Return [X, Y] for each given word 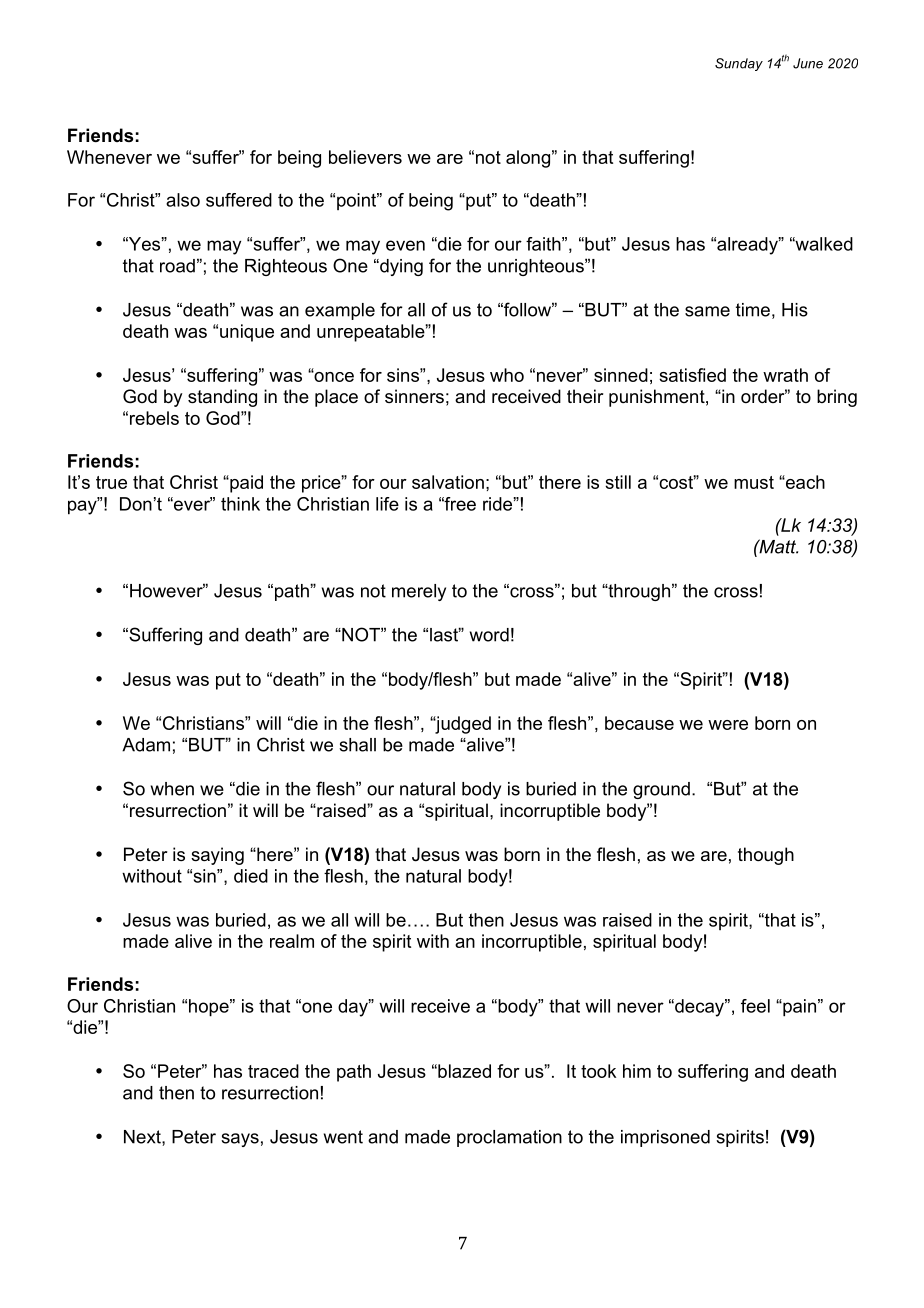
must [754, 482]
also [183, 200]
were [728, 725]
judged [462, 725]
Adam [146, 745]
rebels [154, 418]
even [405, 245]
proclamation [509, 1138]
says [240, 1140]
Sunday [739, 64]
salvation [448, 482]
